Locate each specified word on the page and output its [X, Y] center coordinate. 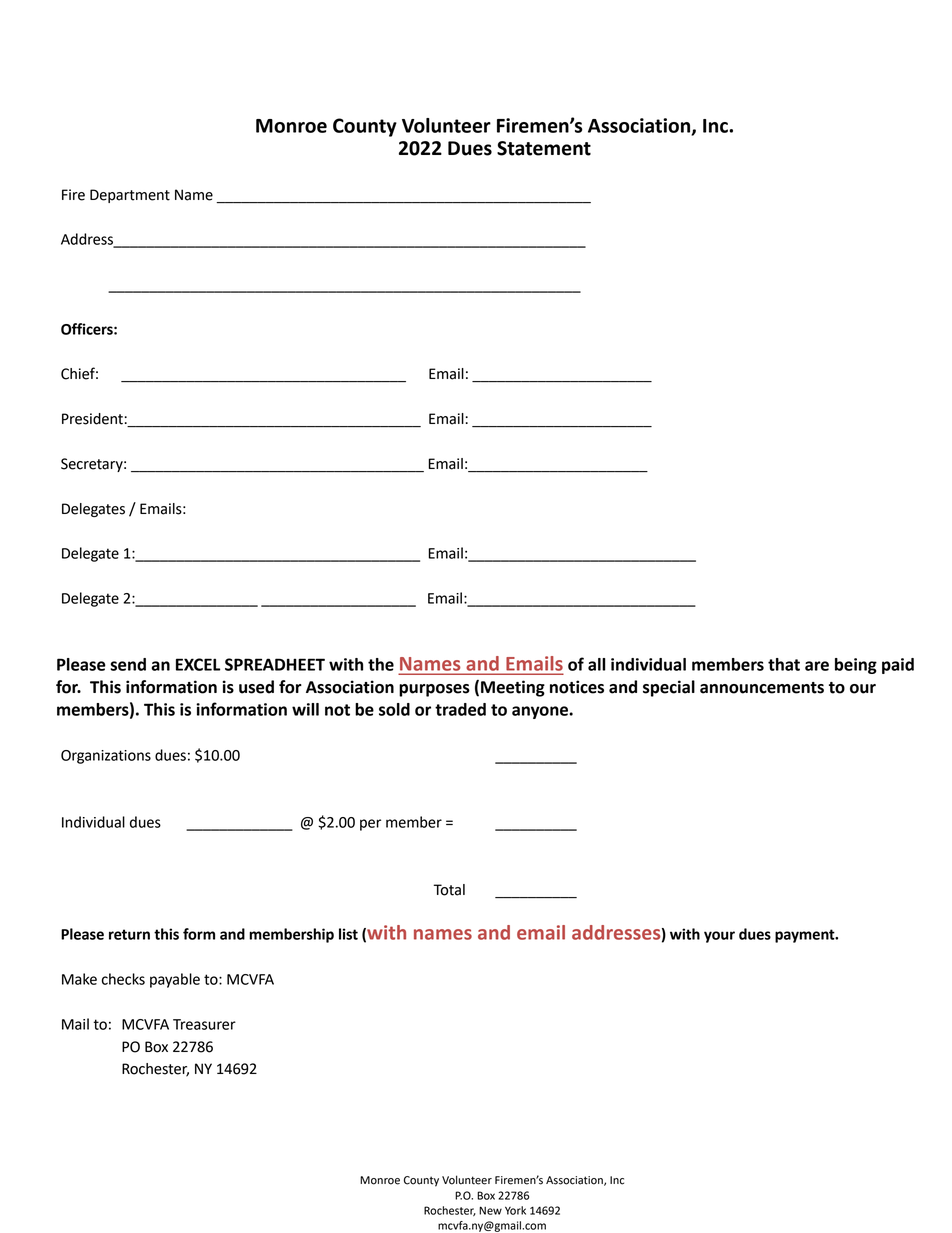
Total [449, 890]
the [381, 664]
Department [130, 196]
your [719, 937]
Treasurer [204, 1024]
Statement [544, 148]
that [784, 664]
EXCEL [198, 664]
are [817, 666]
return [129, 934]
